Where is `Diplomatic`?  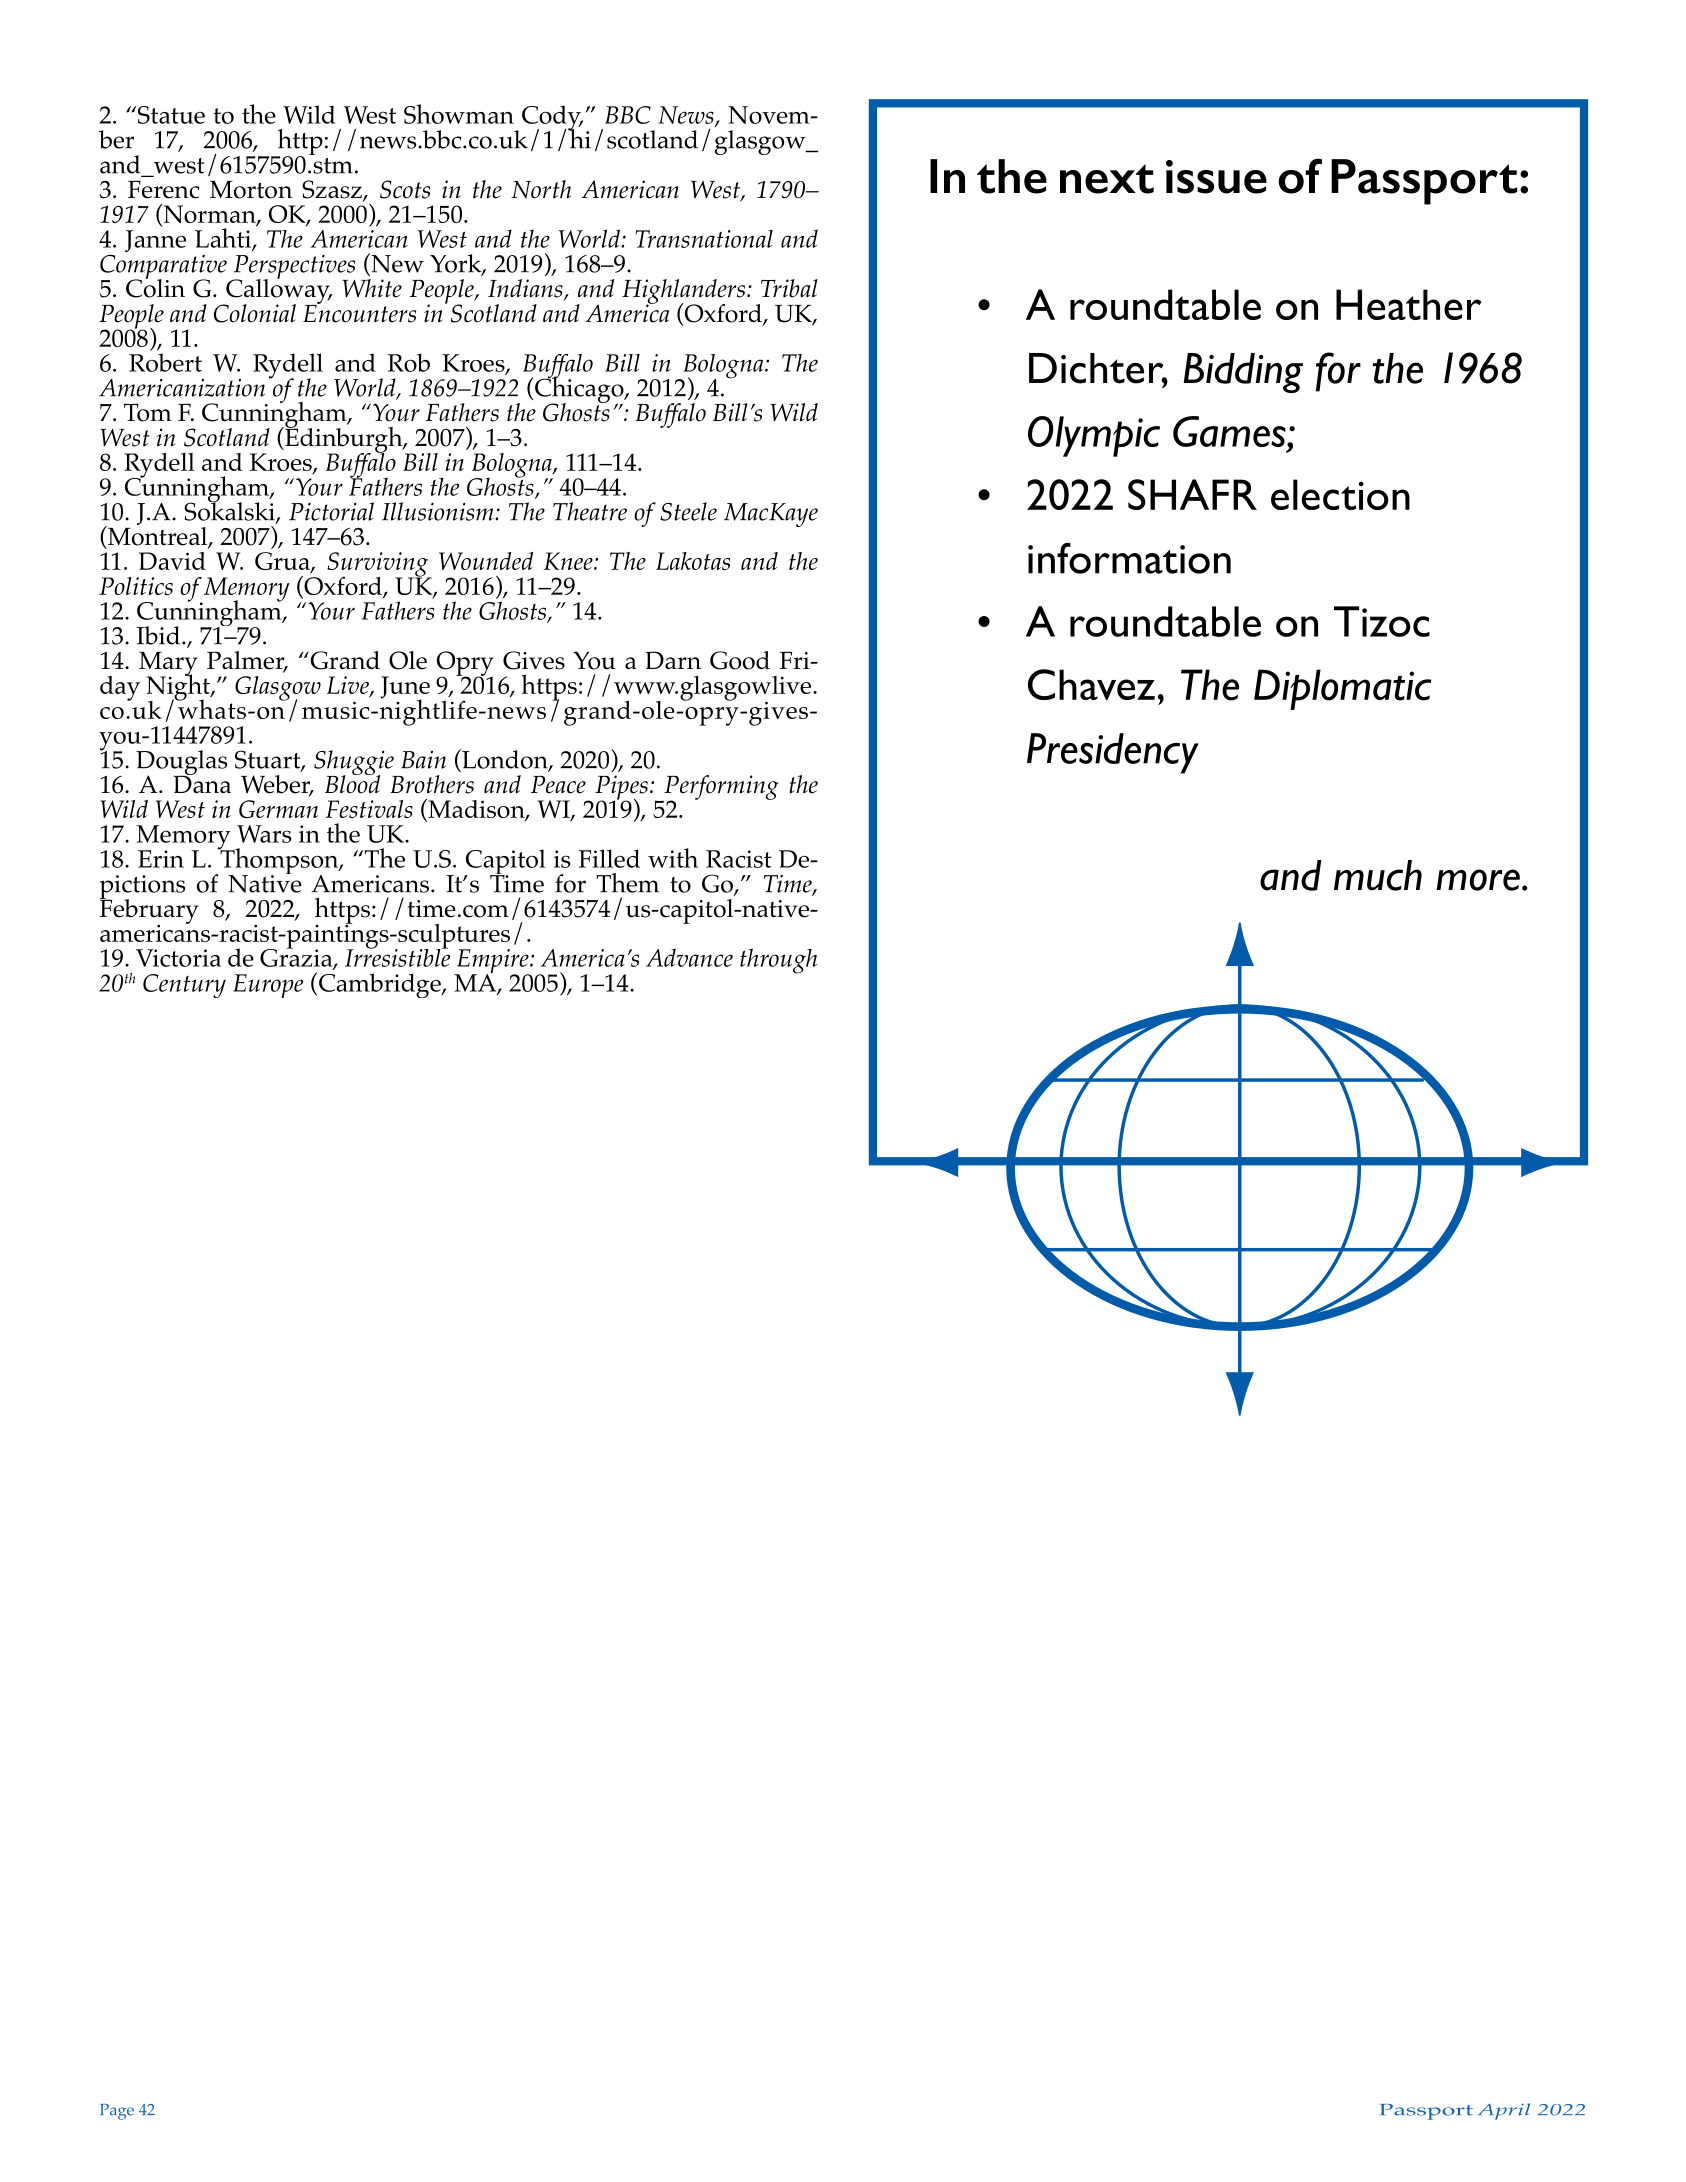 Diplomatic is located at coordinates (1342, 689).
